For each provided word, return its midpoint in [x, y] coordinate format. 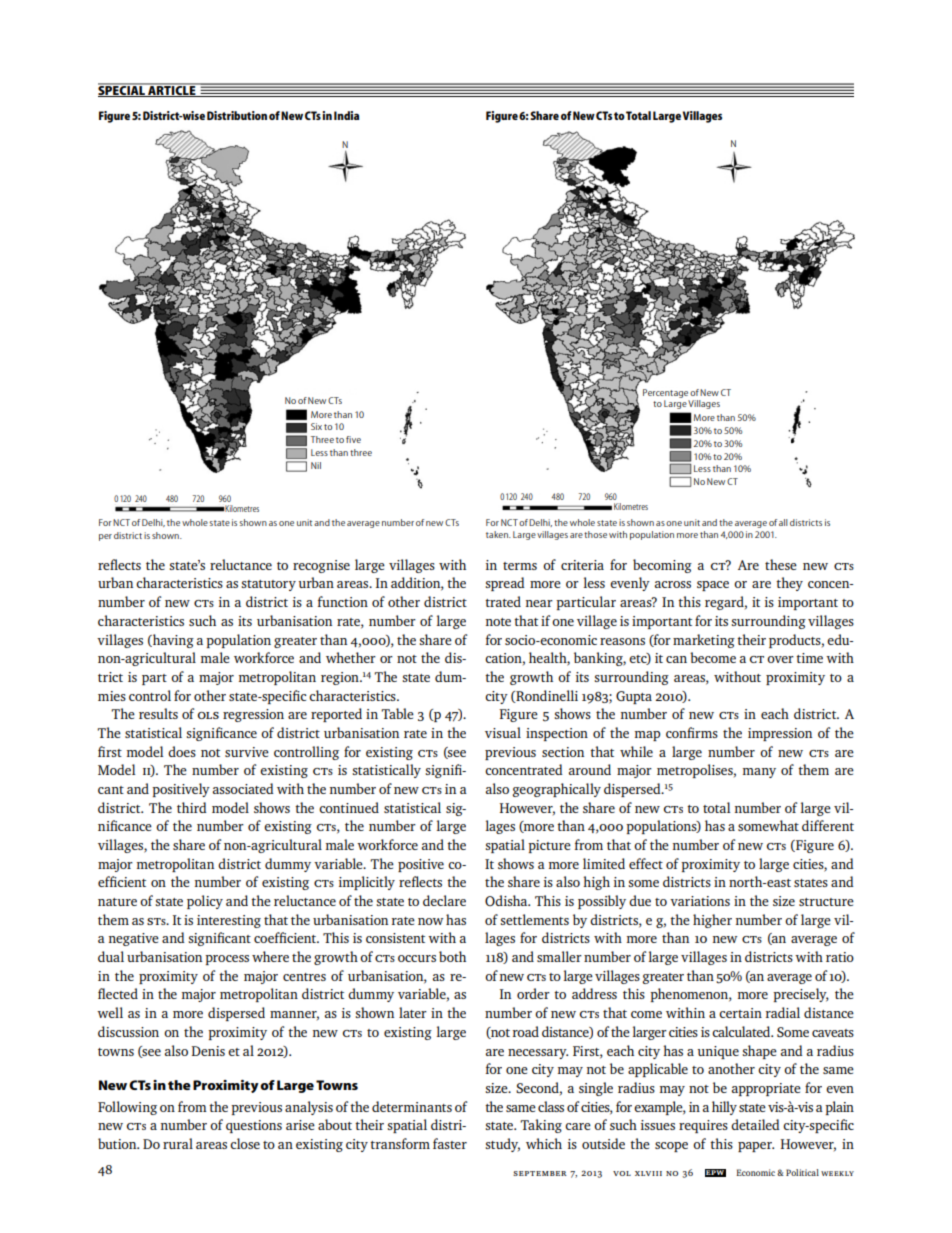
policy [205, 902]
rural [178, 1143]
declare [444, 900]
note [498, 622]
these [781, 564]
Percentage [666, 395]
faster [450, 1143]
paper [756, 1147]
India [346, 115]
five [353, 439]
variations [700, 901]
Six [316, 426]
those [595, 534]
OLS [208, 715]
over [780, 659]
